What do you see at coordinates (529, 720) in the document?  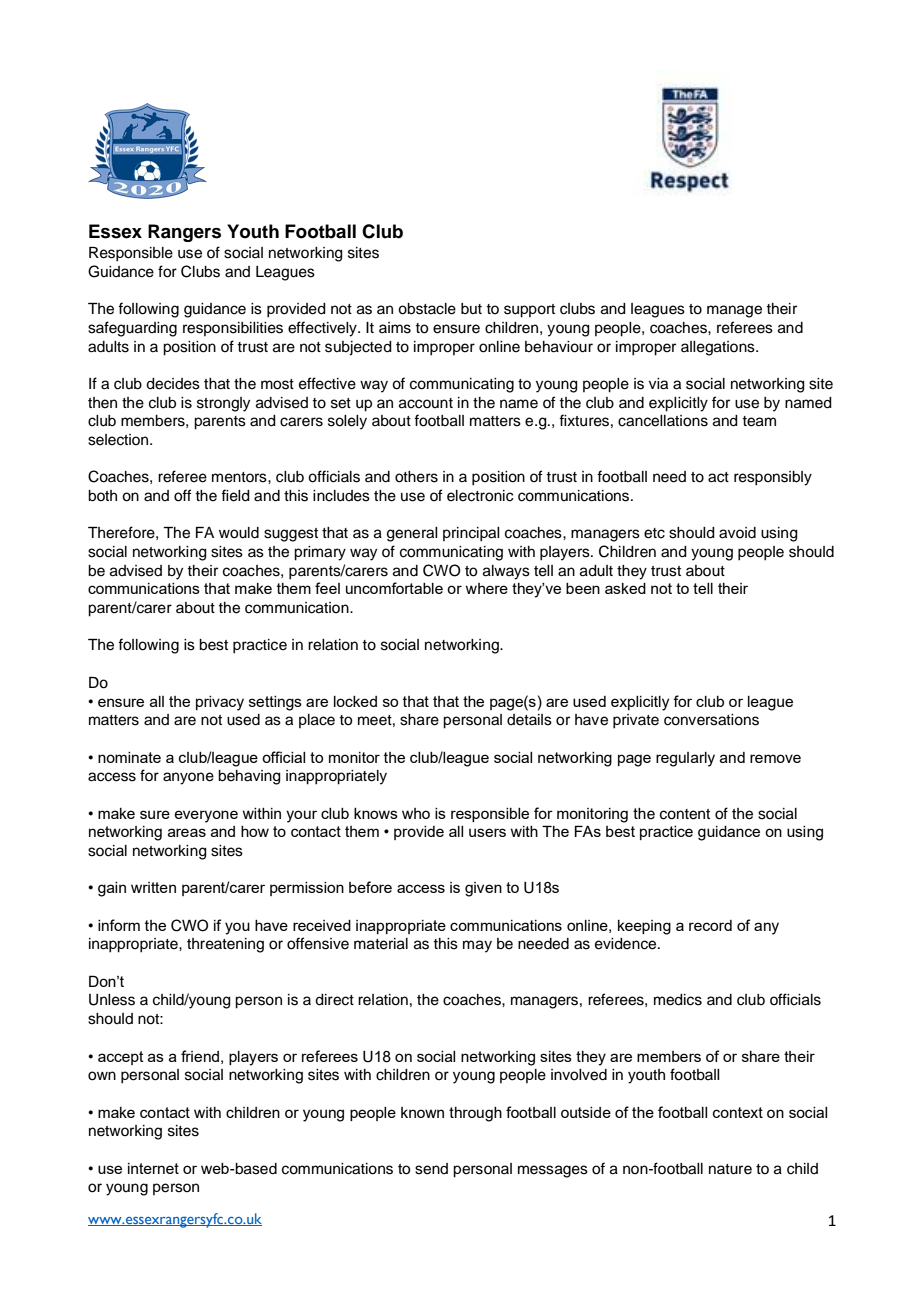 I see `details` at bounding box center [529, 720].
